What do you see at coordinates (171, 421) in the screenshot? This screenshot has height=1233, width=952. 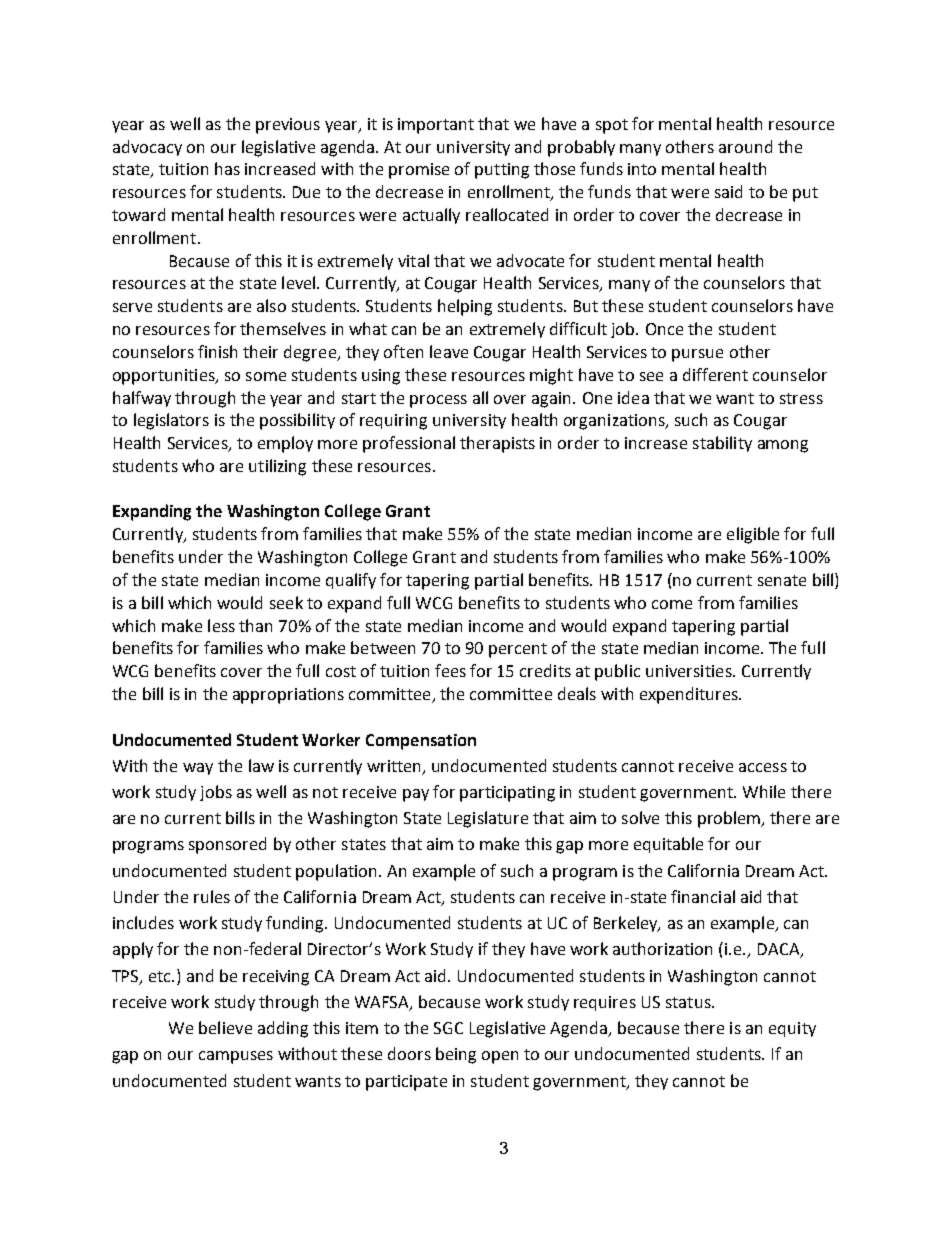 I see `legislators` at bounding box center [171, 421].
